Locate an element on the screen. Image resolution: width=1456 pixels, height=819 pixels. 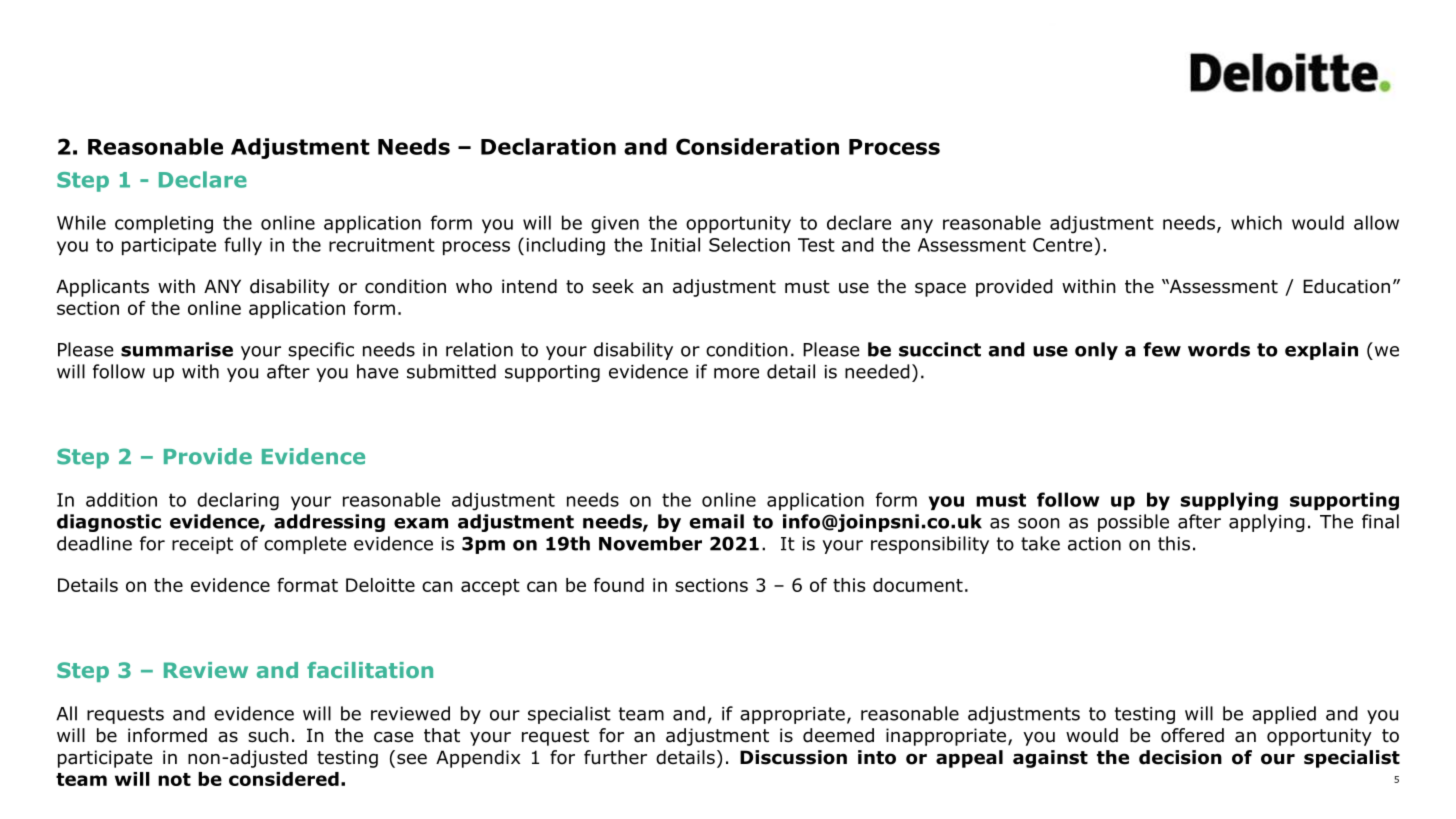
decision is located at coordinates (1180, 757).
